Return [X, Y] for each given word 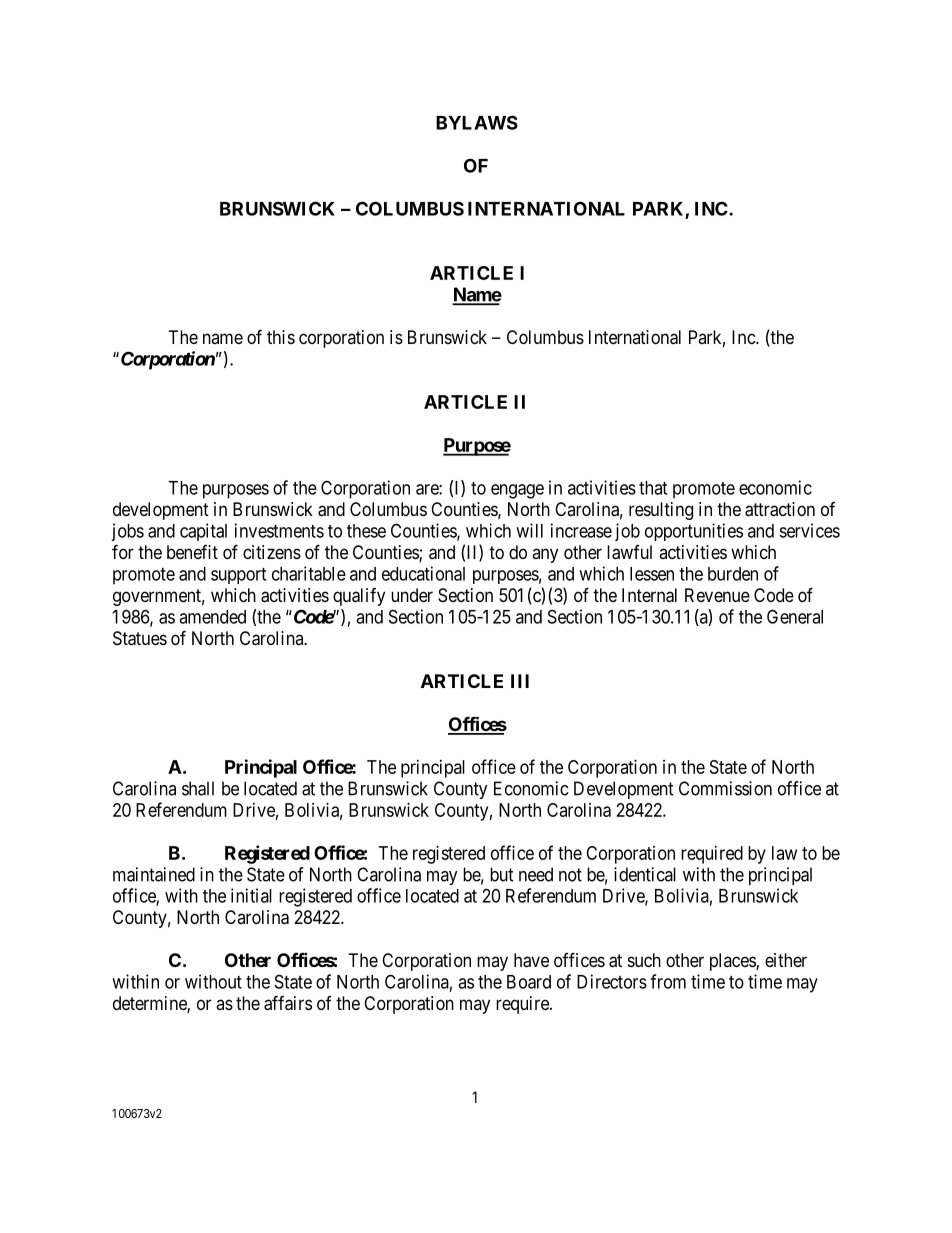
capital [203, 532]
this [281, 337]
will [529, 530]
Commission [725, 788]
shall [198, 788]
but [502, 874]
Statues [140, 638]
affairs [288, 1003]
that [653, 488]
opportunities [694, 532]
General [795, 616]
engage [517, 491]
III [520, 681]
